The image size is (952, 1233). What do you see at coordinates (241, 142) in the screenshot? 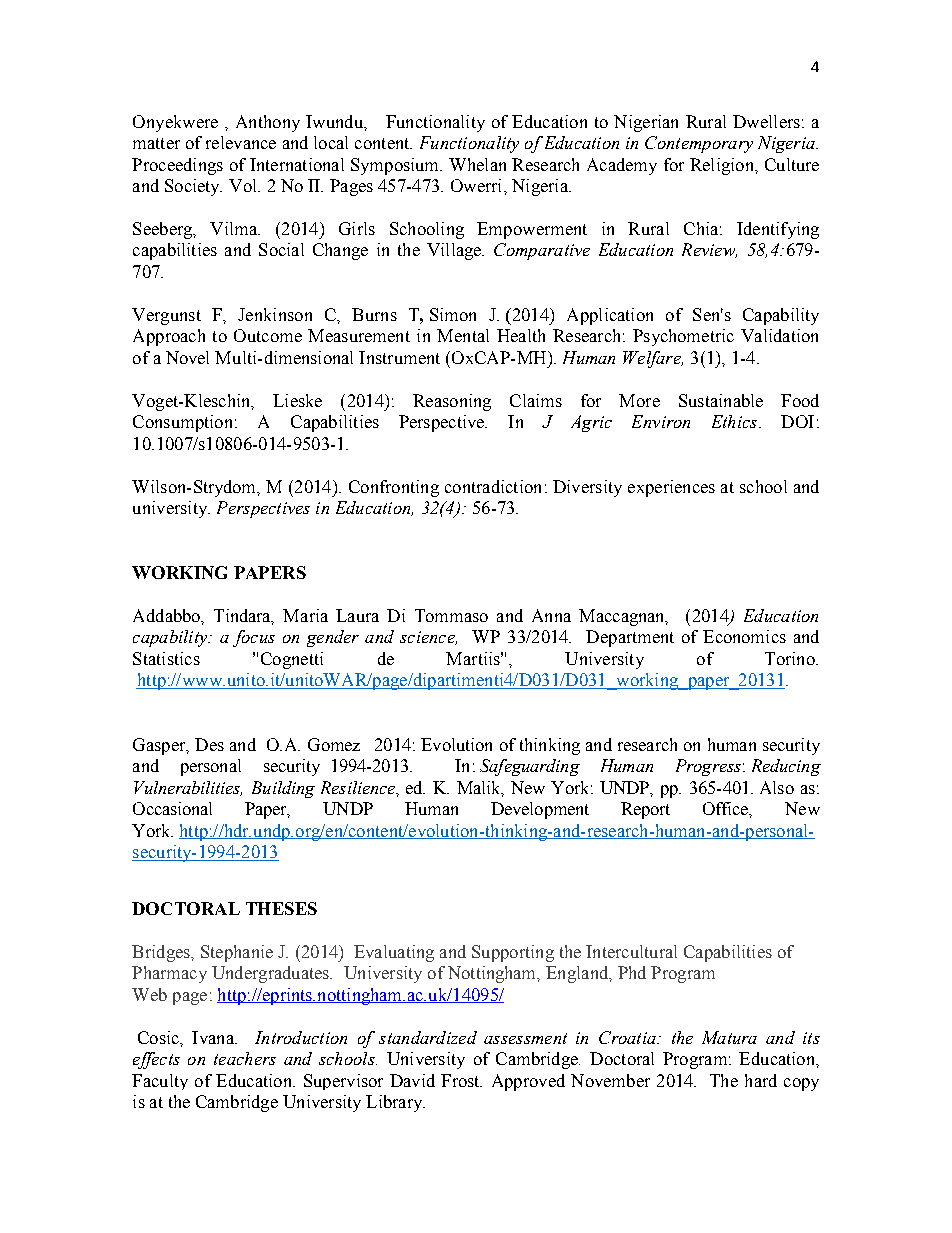
I see `relevance` at bounding box center [241, 142].
